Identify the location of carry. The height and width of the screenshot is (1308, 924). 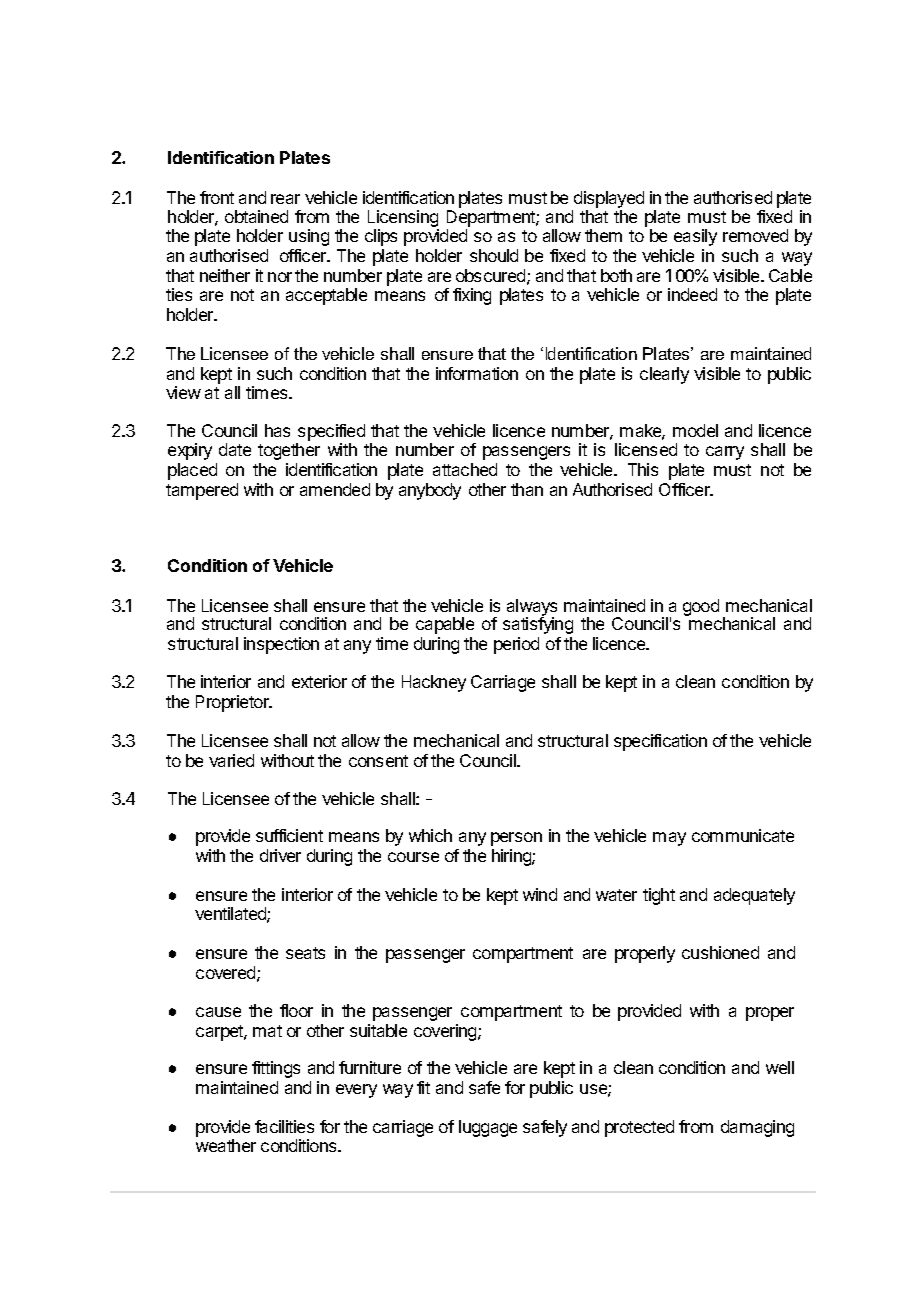
(725, 453).
